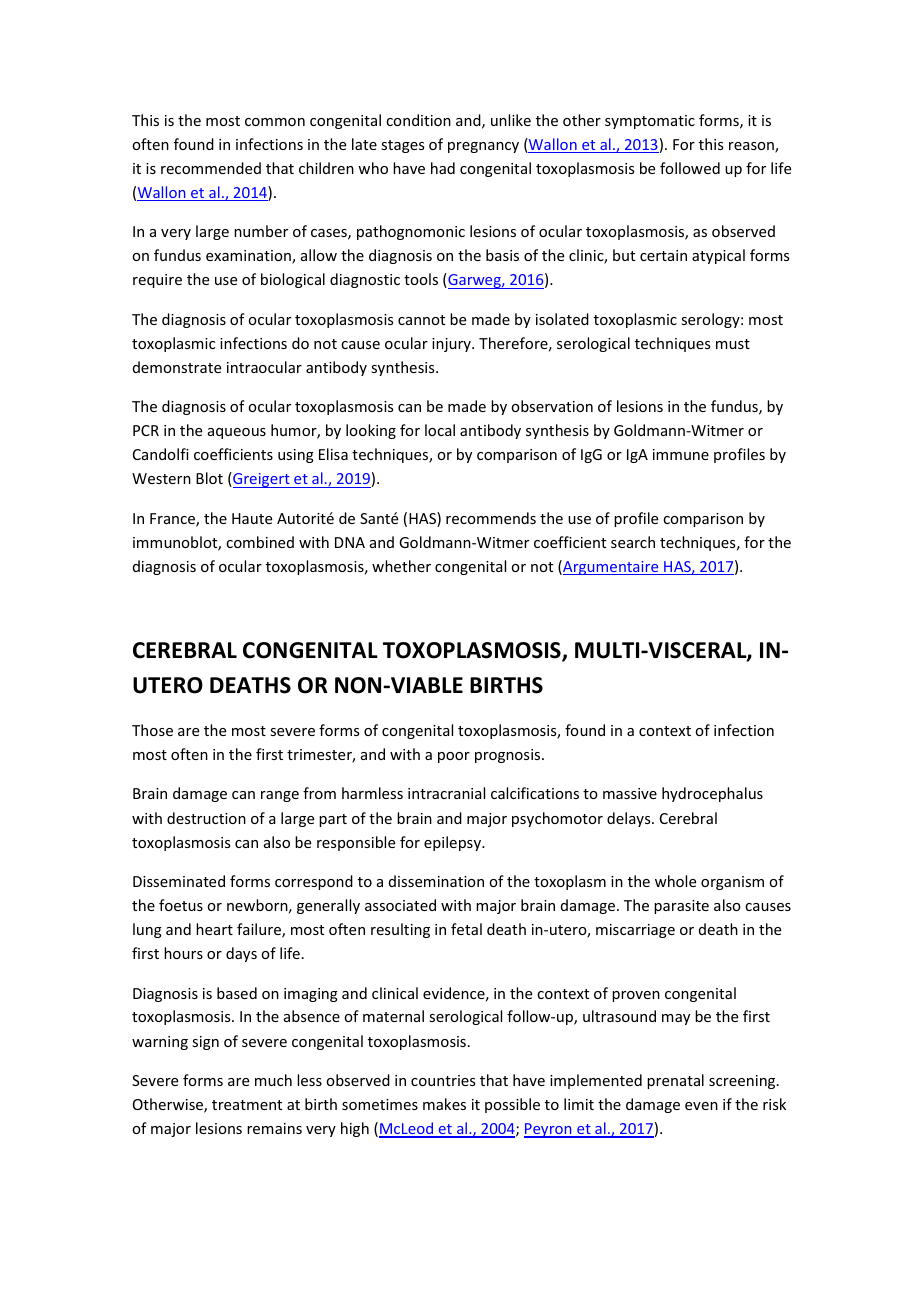 The image size is (924, 1308). I want to click on hydrocephalus, so click(712, 794).
